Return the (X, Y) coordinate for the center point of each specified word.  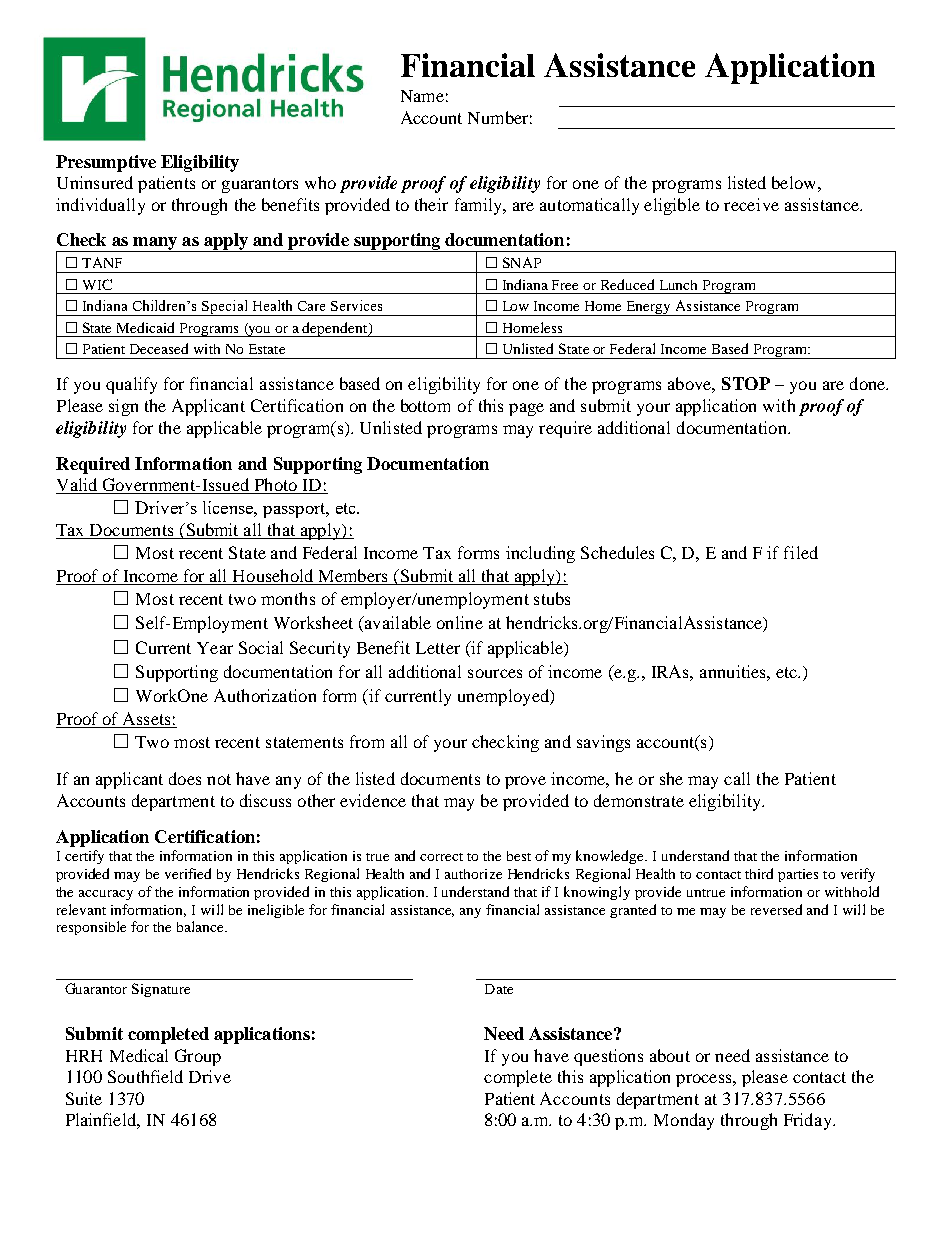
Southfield (145, 1076)
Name (422, 96)
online (460, 622)
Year (215, 648)
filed (801, 552)
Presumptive (106, 163)
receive (751, 204)
